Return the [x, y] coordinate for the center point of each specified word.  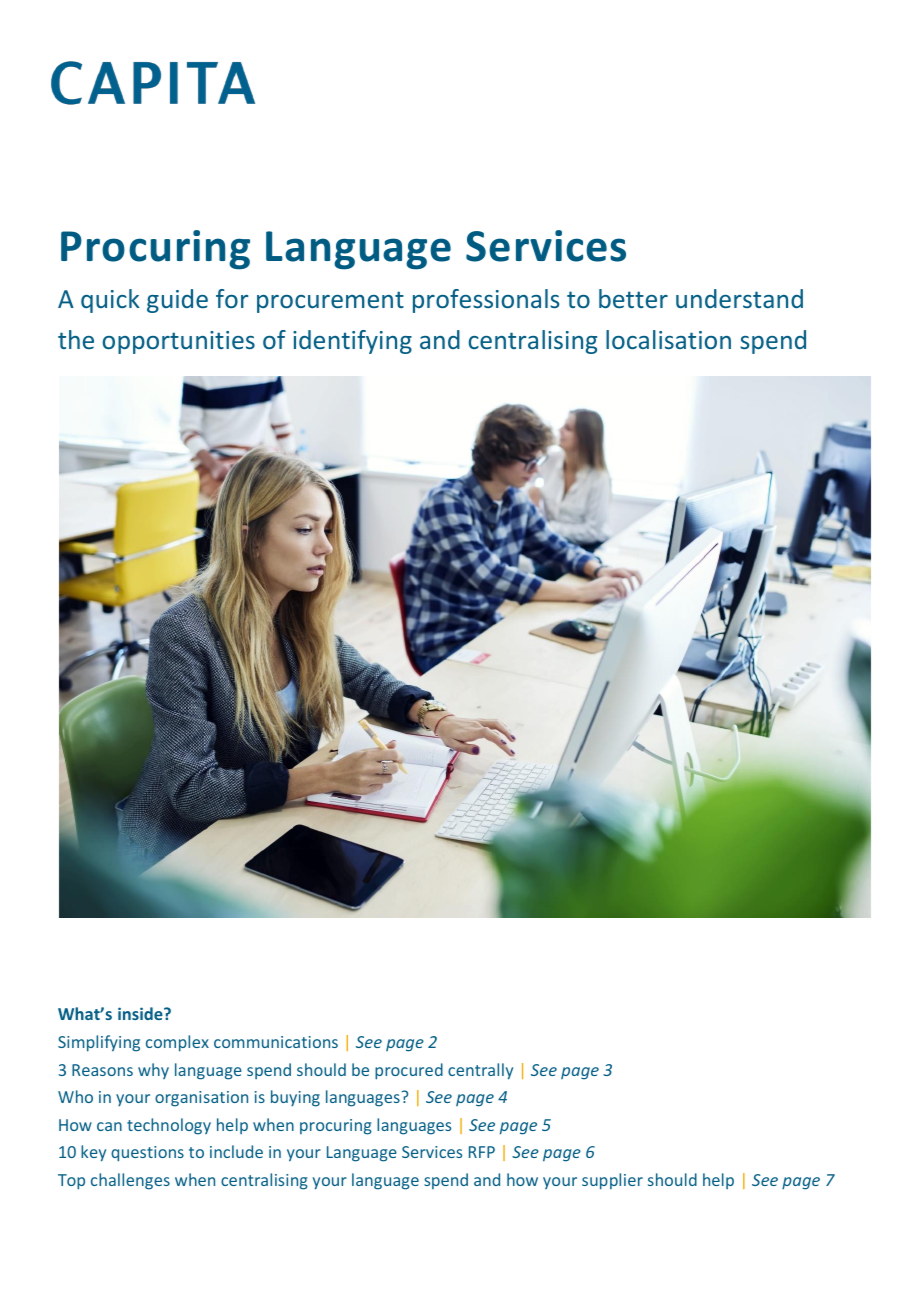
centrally [480, 1071]
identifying [352, 342]
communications [276, 1042]
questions [147, 1154]
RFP [482, 1152]
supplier [612, 1181]
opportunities [179, 342]
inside [141, 1013]
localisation [668, 339]
